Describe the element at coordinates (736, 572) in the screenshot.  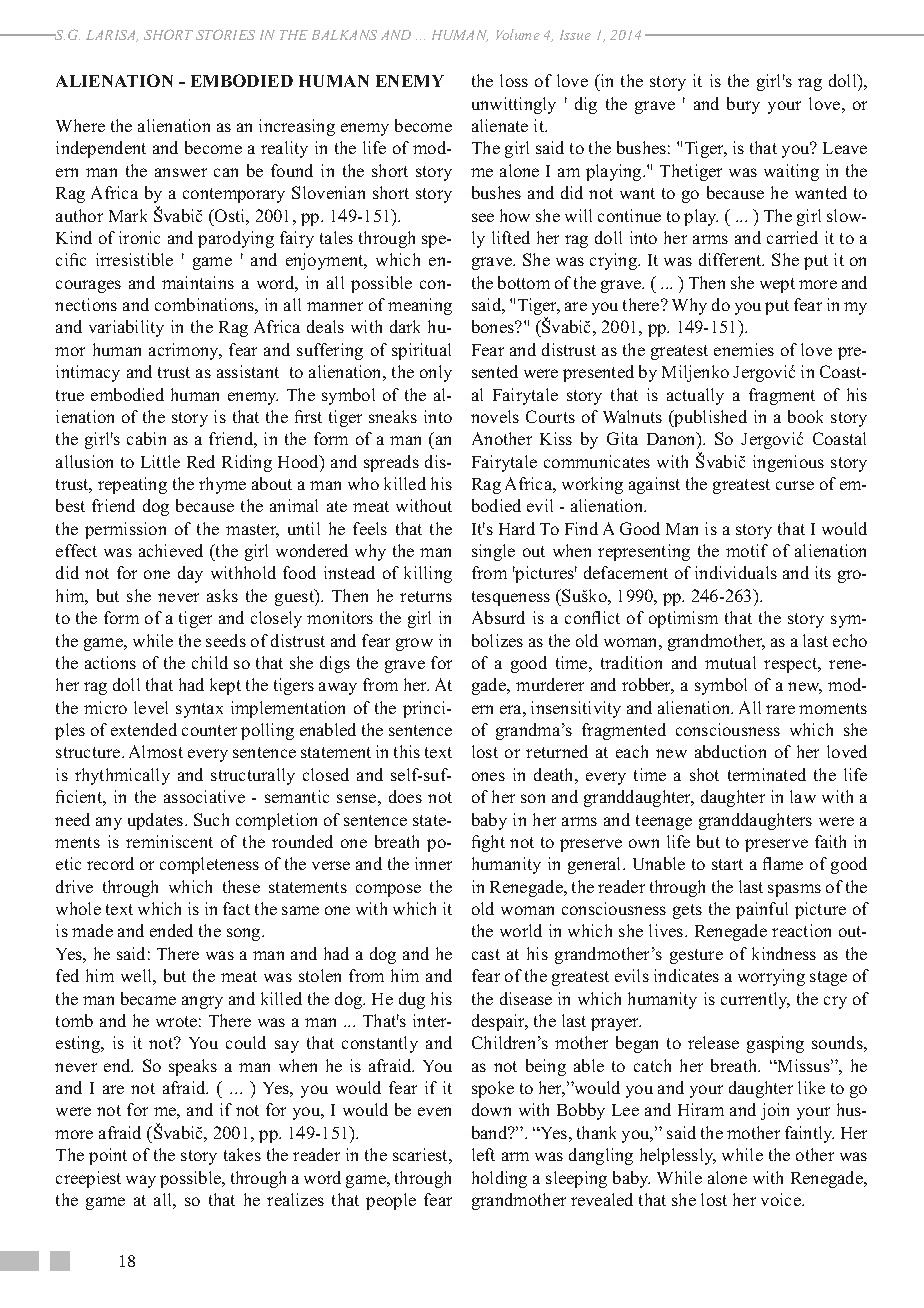
I see `individuals` at that location.
